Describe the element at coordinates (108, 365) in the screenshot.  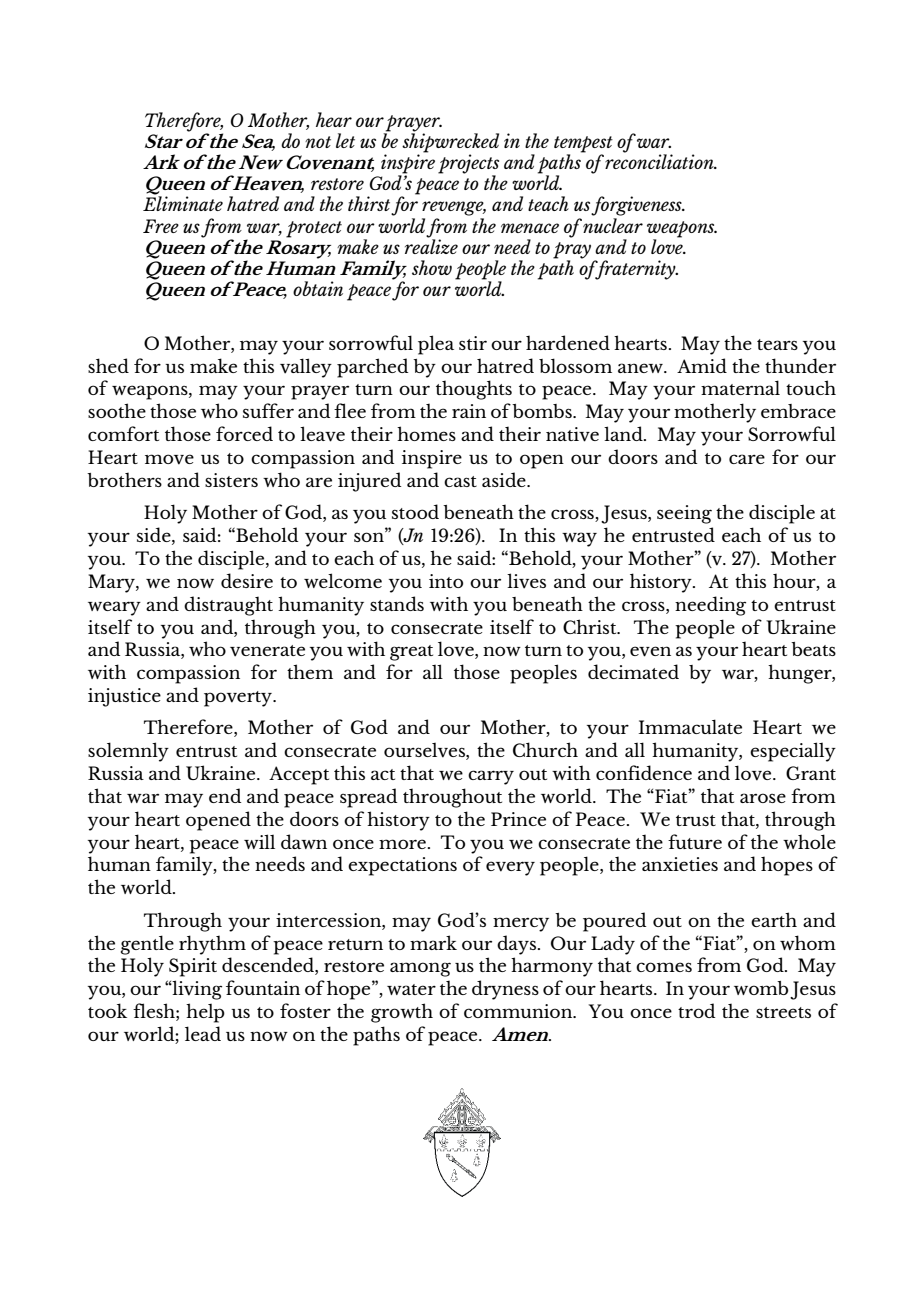
I see `shed` at that location.
